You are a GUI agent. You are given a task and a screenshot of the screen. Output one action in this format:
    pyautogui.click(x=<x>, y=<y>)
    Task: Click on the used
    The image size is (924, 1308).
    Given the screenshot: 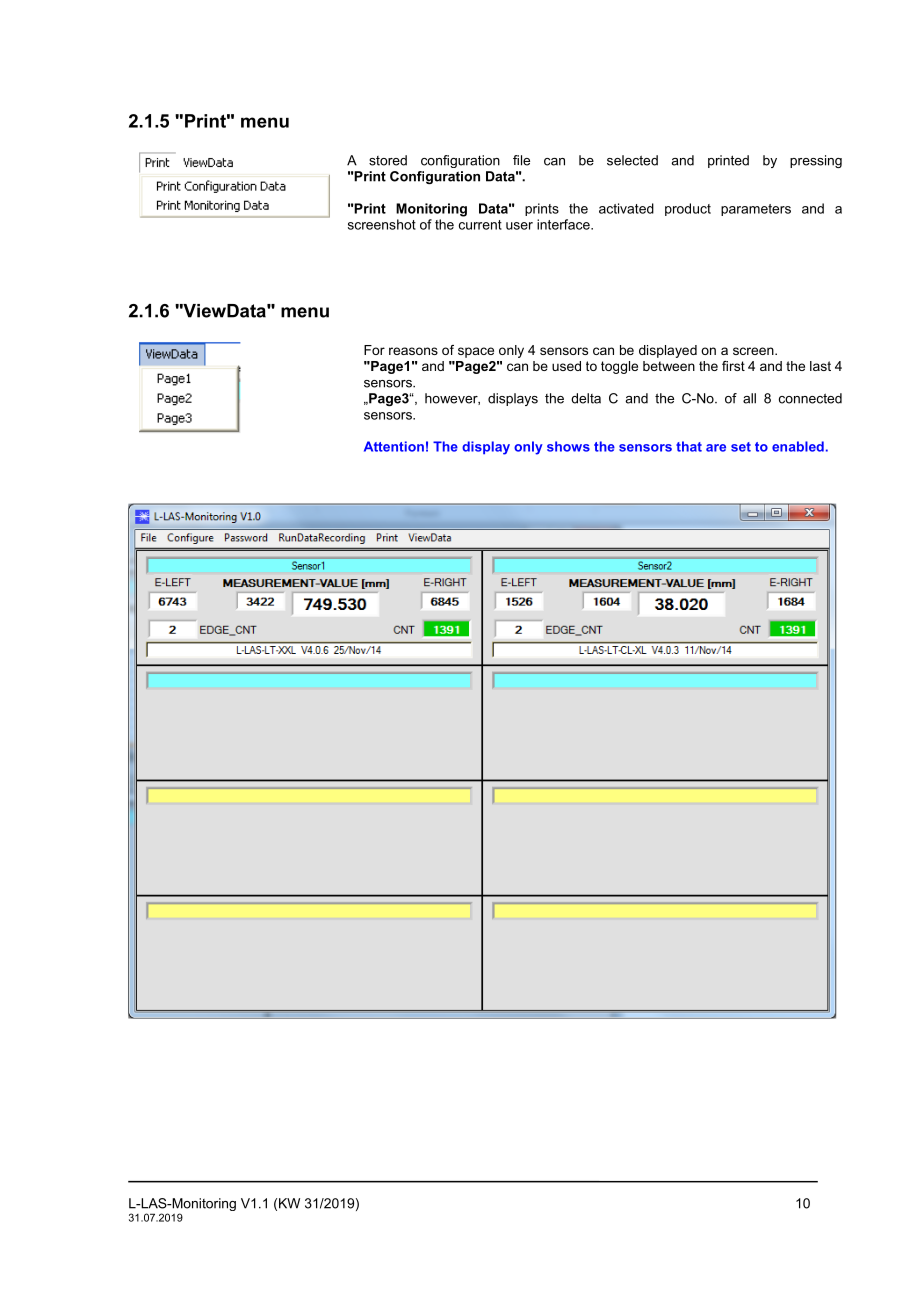 What is the action you would take?
    pyautogui.click(x=566, y=366)
